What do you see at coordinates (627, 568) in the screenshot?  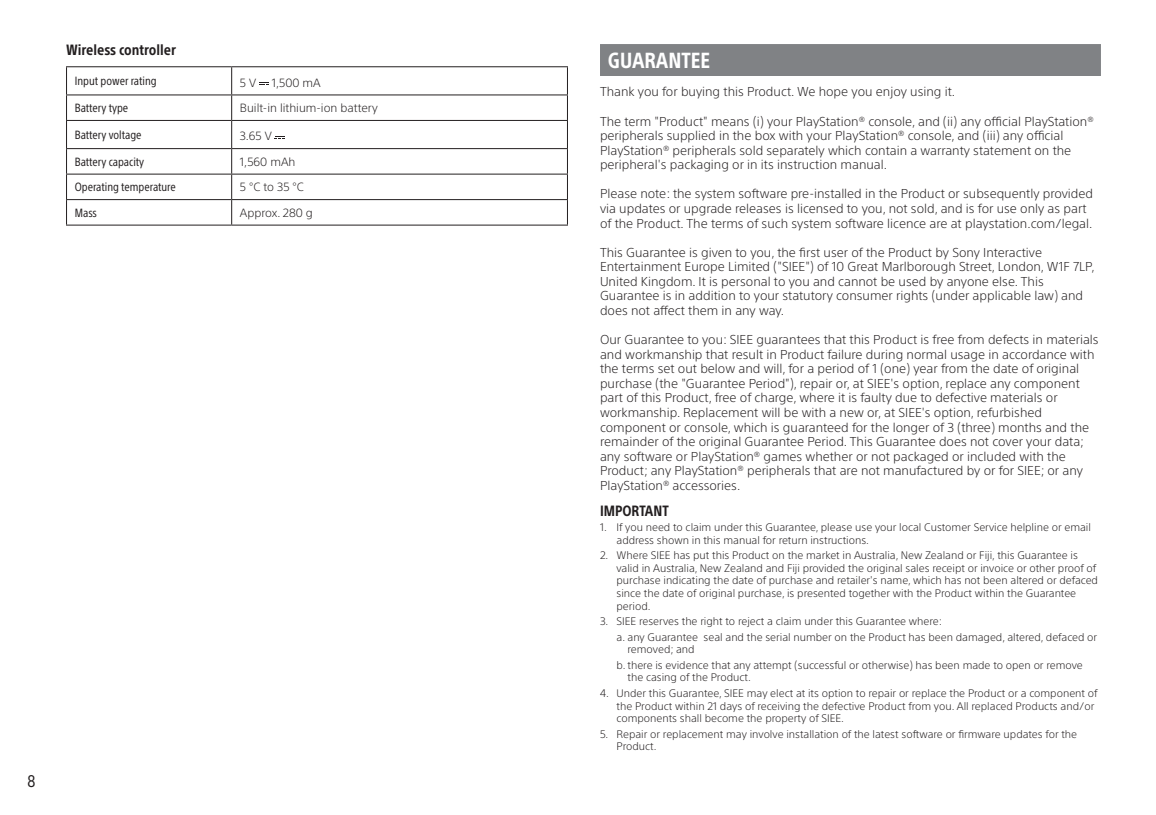 I see `valid` at bounding box center [627, 568].
